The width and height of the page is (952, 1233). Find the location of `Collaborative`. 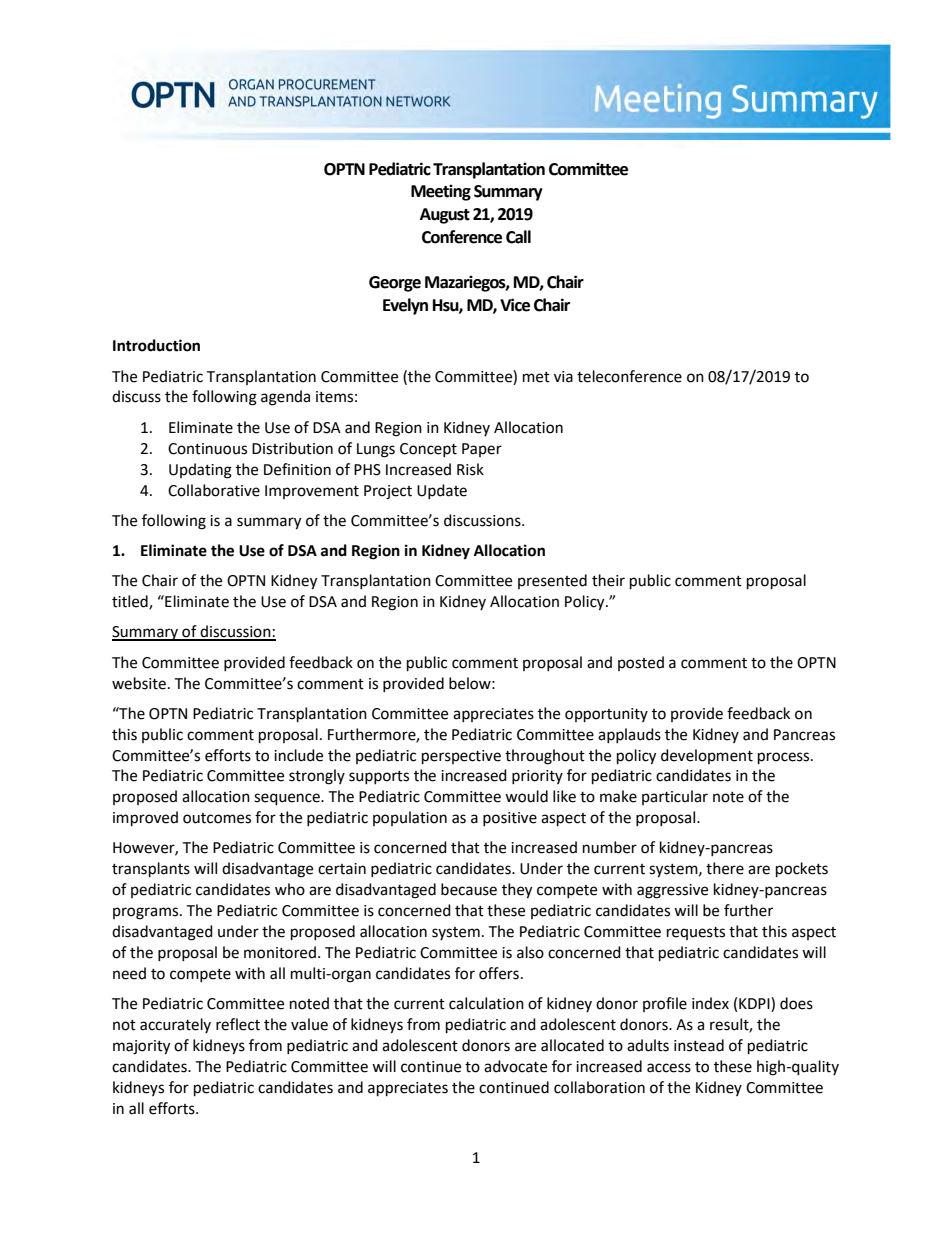

Collaborative is located at coordinates (214, 490).
